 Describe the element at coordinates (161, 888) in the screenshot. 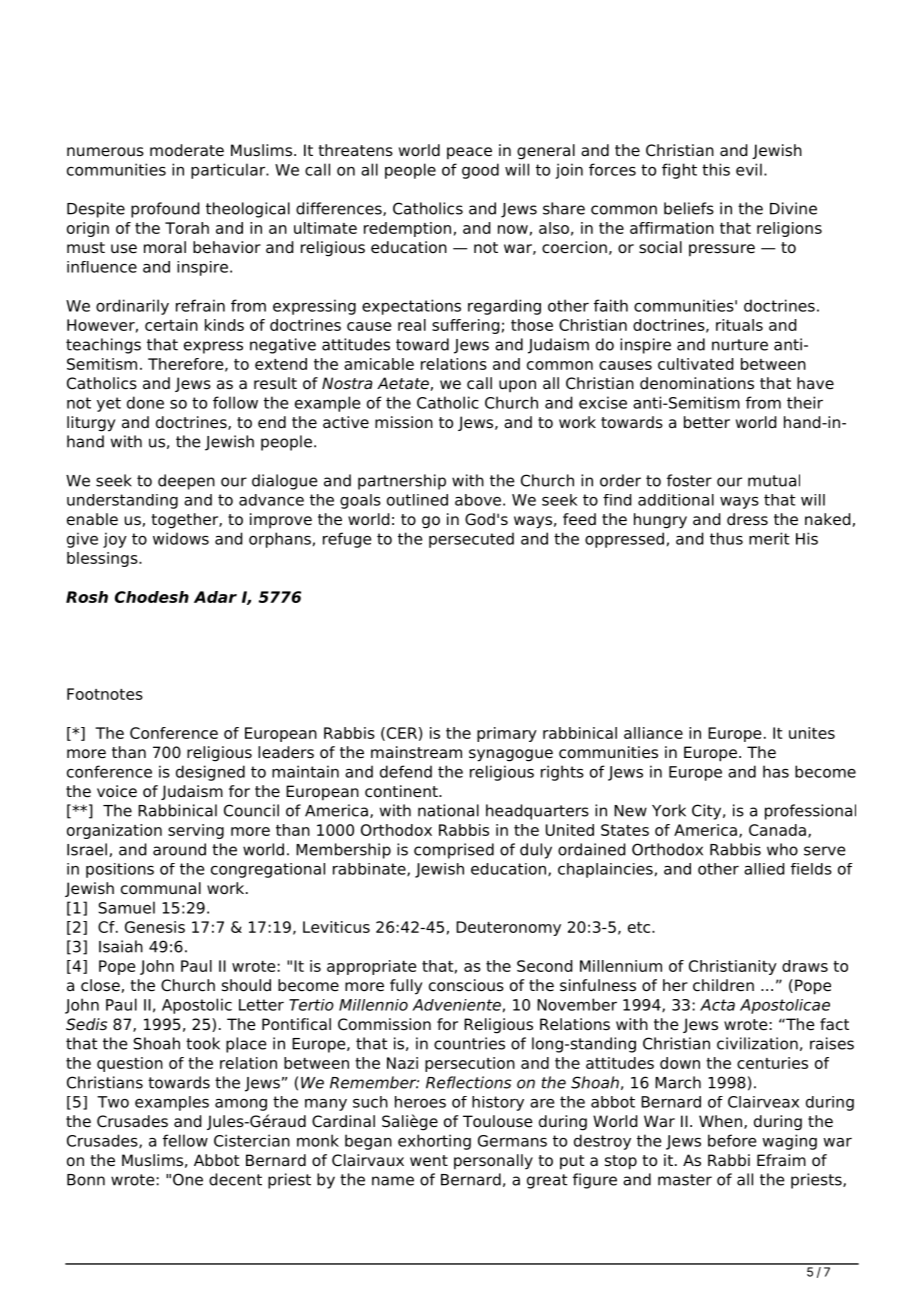

I see `communal` at that location.
